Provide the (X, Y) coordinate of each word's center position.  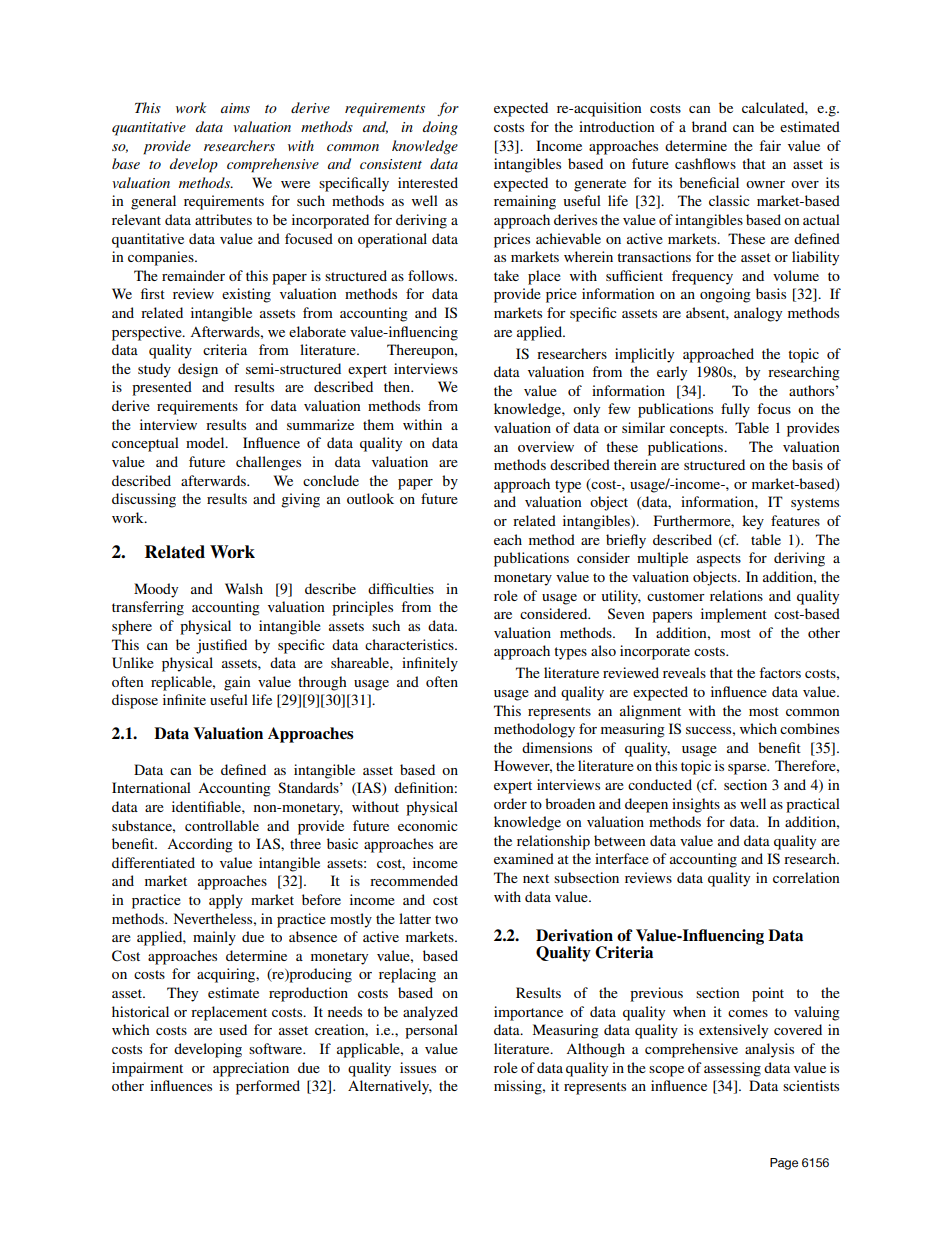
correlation (806, 877)
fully (735, 410)
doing (440, 128)
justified (221, 646)
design (198, 370)
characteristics (410, 644)
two (446, 919)
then (398, 386)
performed (268, 1087)
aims (235, 108)
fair (770, 145)
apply (226, 901)
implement (734, 615)
